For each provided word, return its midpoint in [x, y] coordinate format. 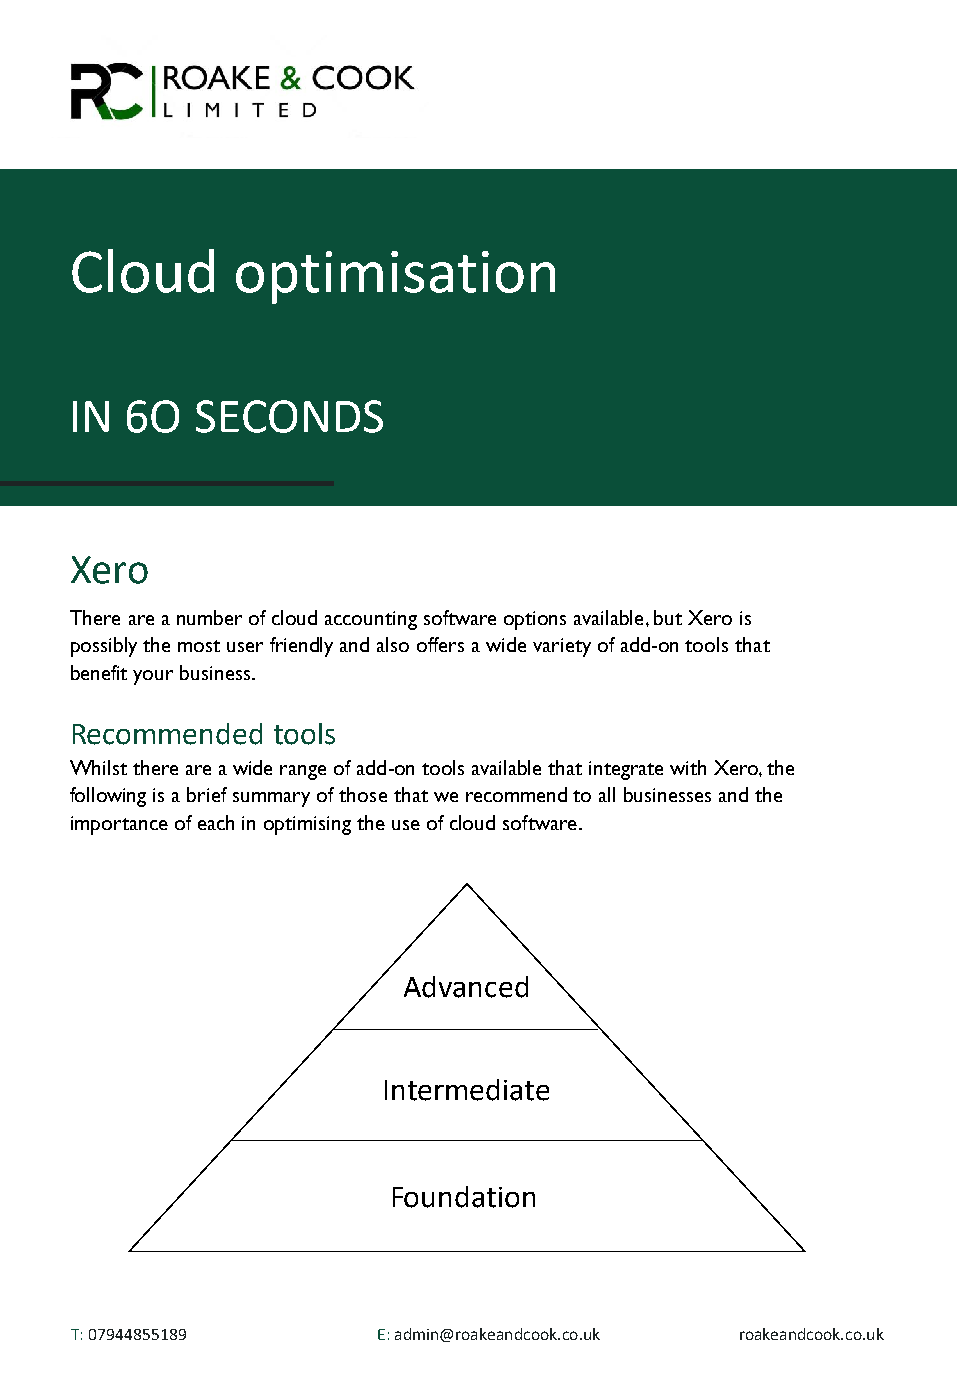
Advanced [466, 987]
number [209, 617]
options [535, 620]
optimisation [395, 277]
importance [119, 825]
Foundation [464, 1197]
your [153, 677]
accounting [371, 620]
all [607, 794]
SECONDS [289, 416]
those [363, 794]
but [668, 617]
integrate [626, 770]
